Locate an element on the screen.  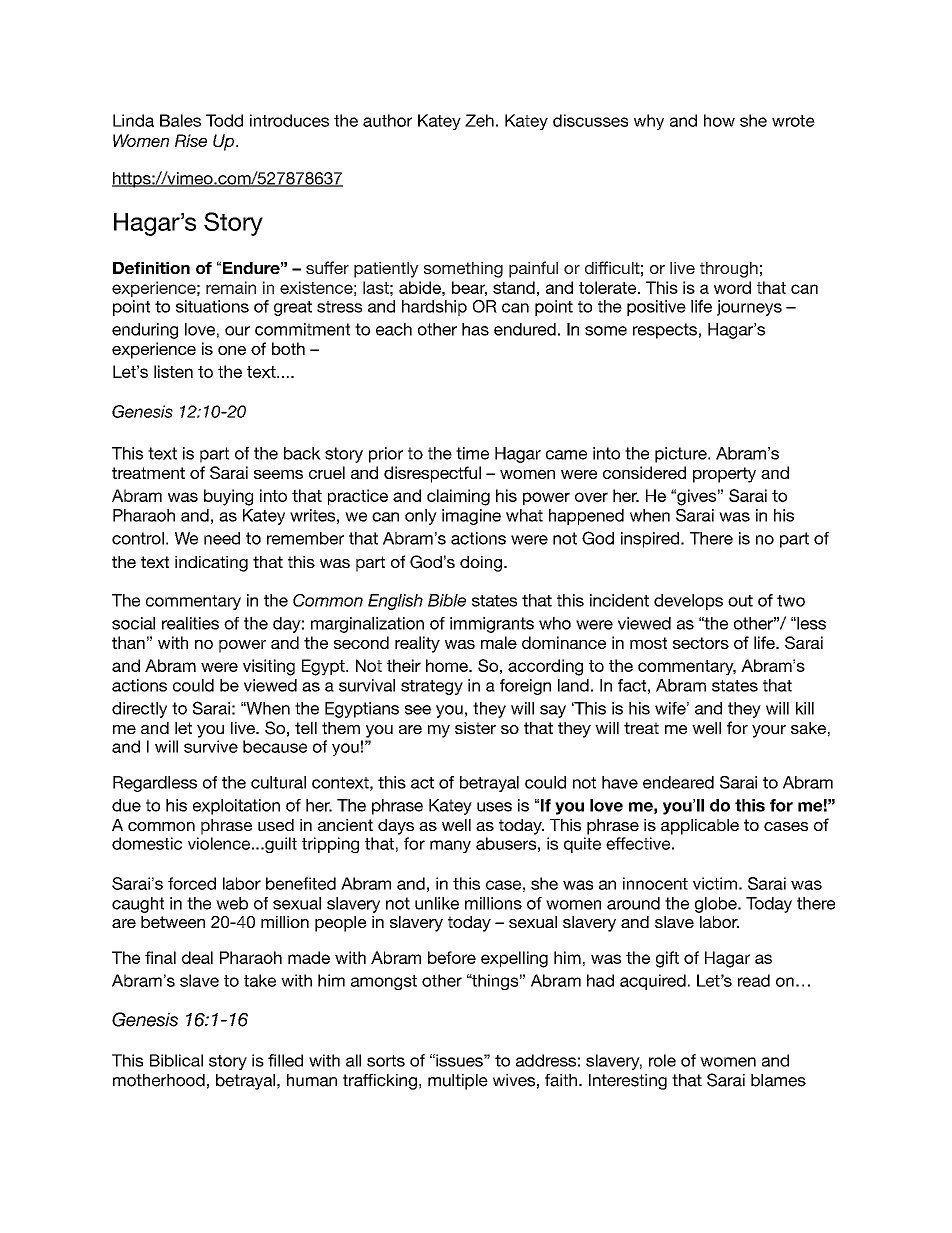
time is located at coordinates (472, 453).
